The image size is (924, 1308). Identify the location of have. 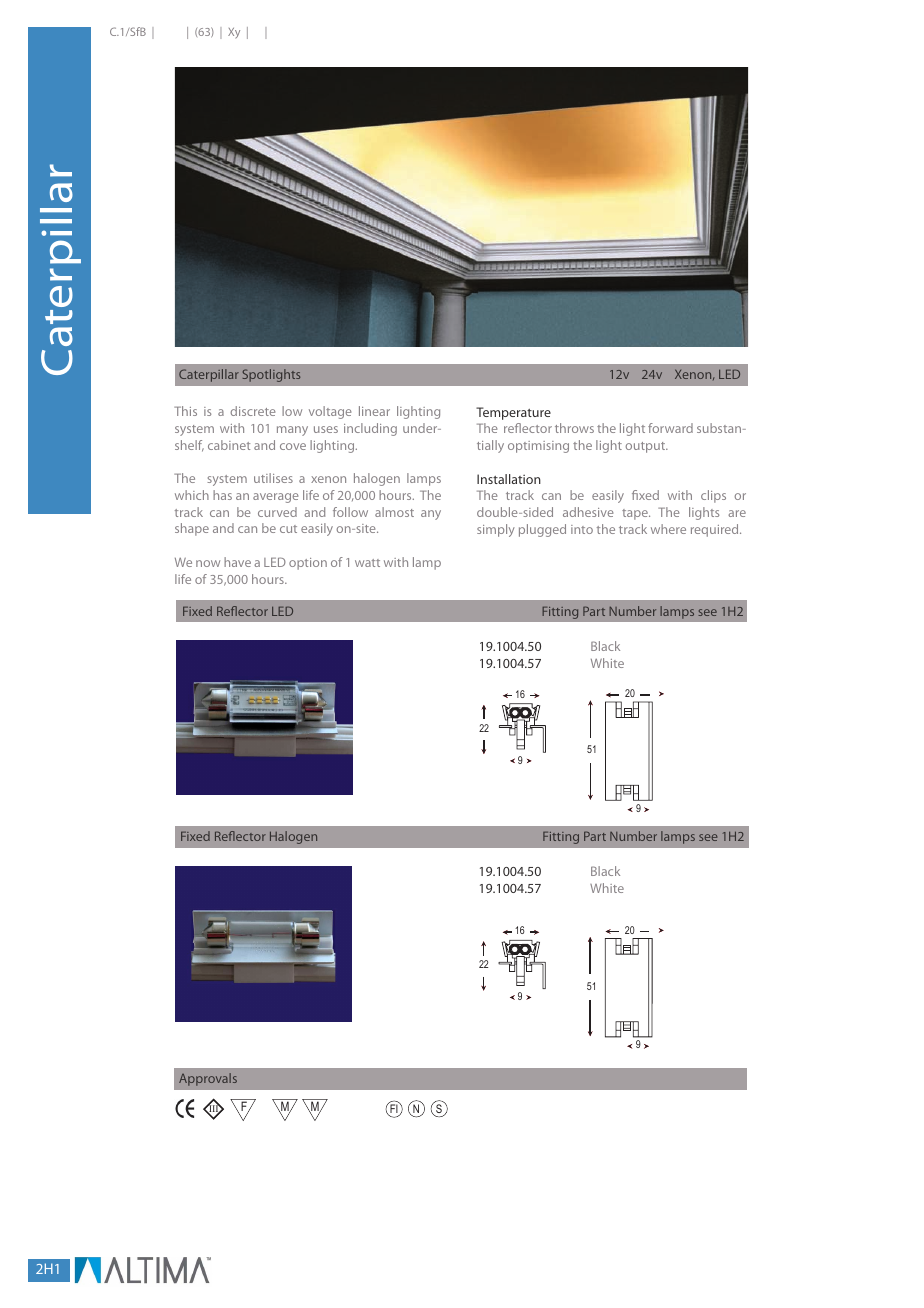
(237, 562).
